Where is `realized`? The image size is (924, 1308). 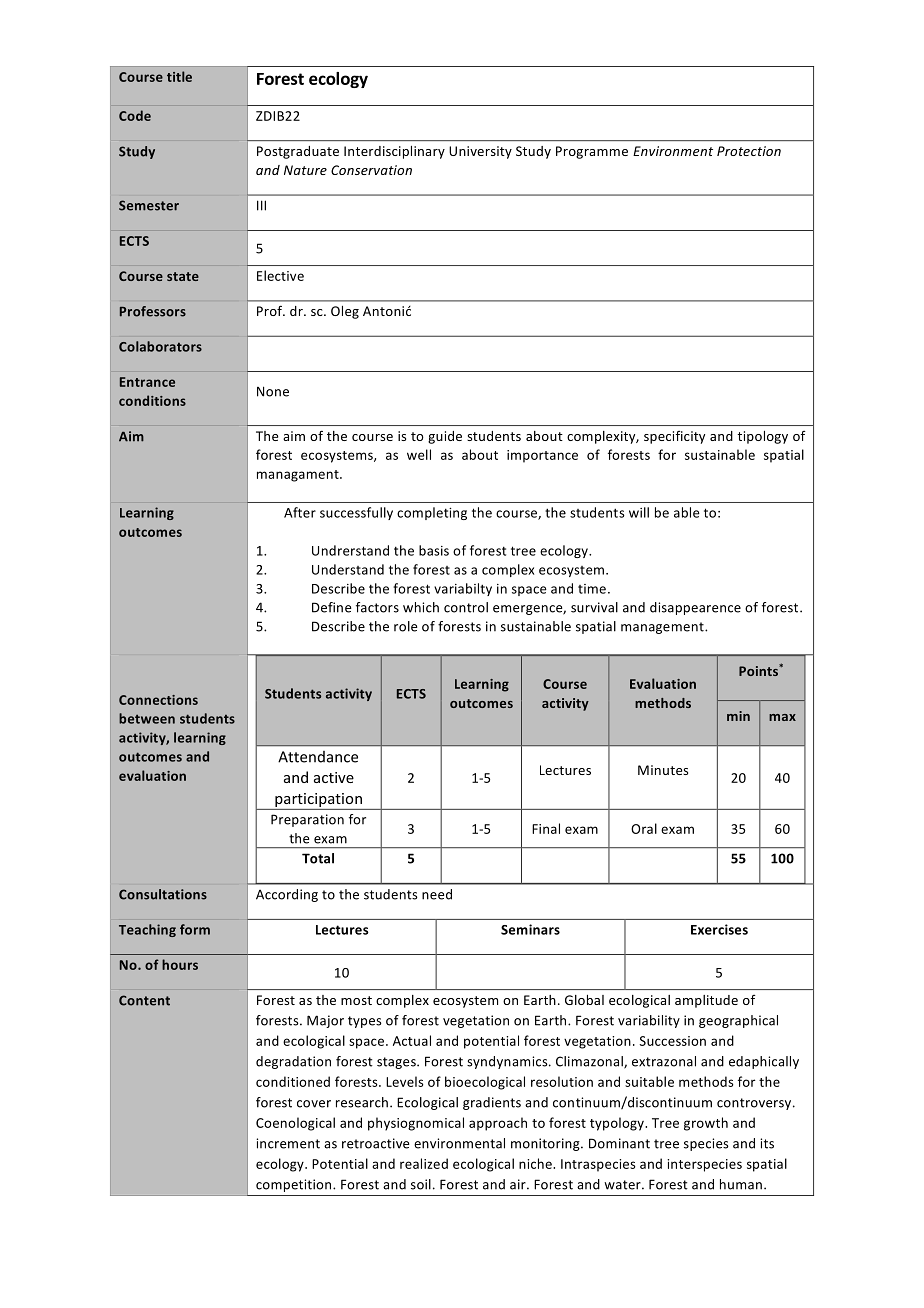
realized is located at coordinates (424, 1163).
